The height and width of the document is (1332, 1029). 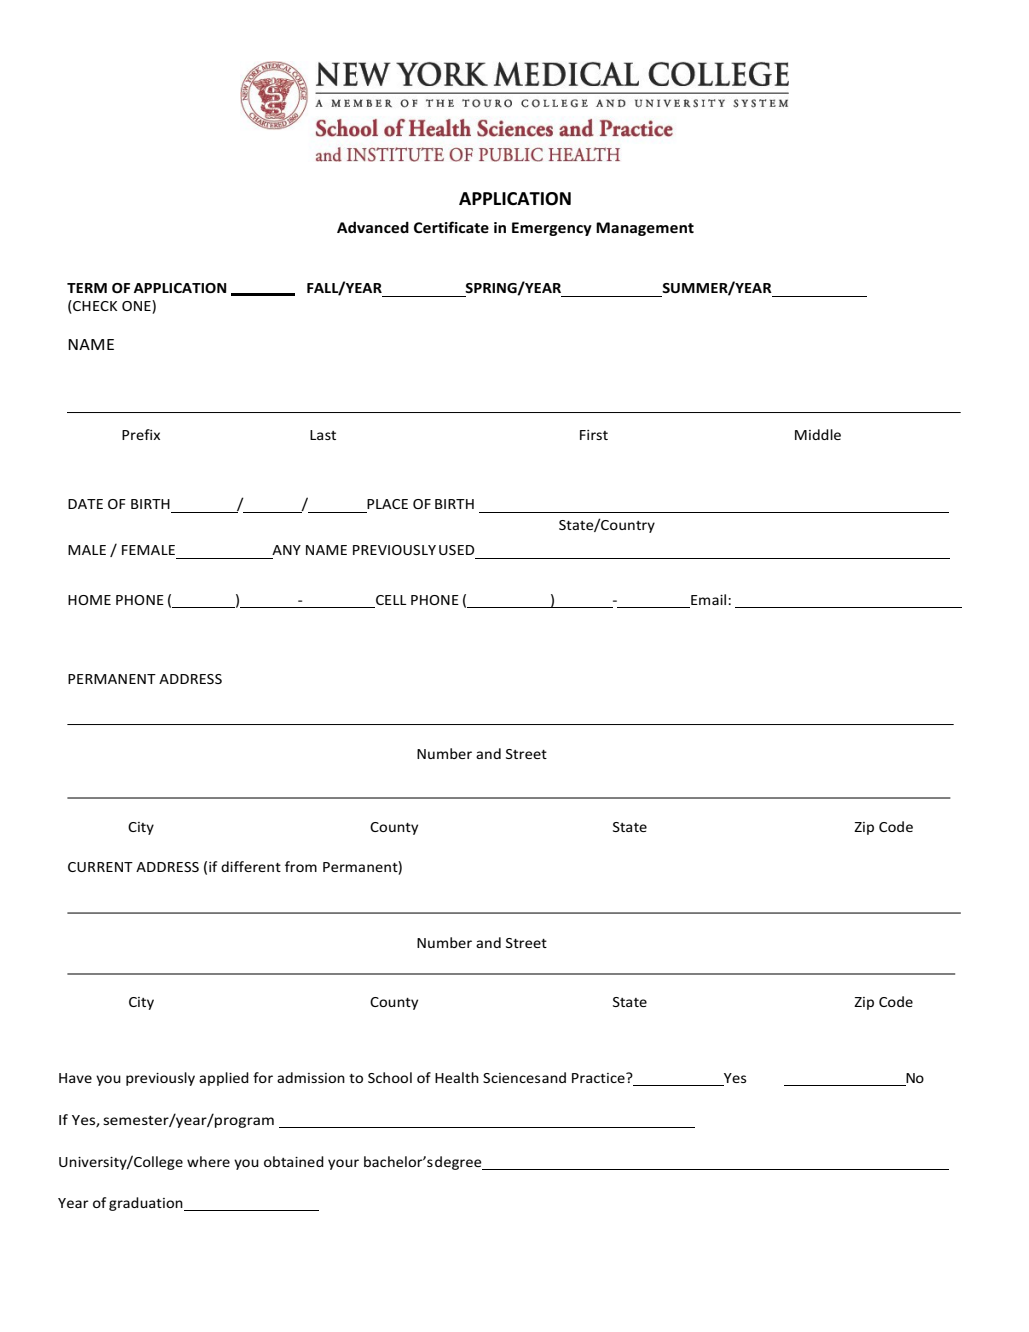 I want to click on Certificate, so click(x=451, y=227).
